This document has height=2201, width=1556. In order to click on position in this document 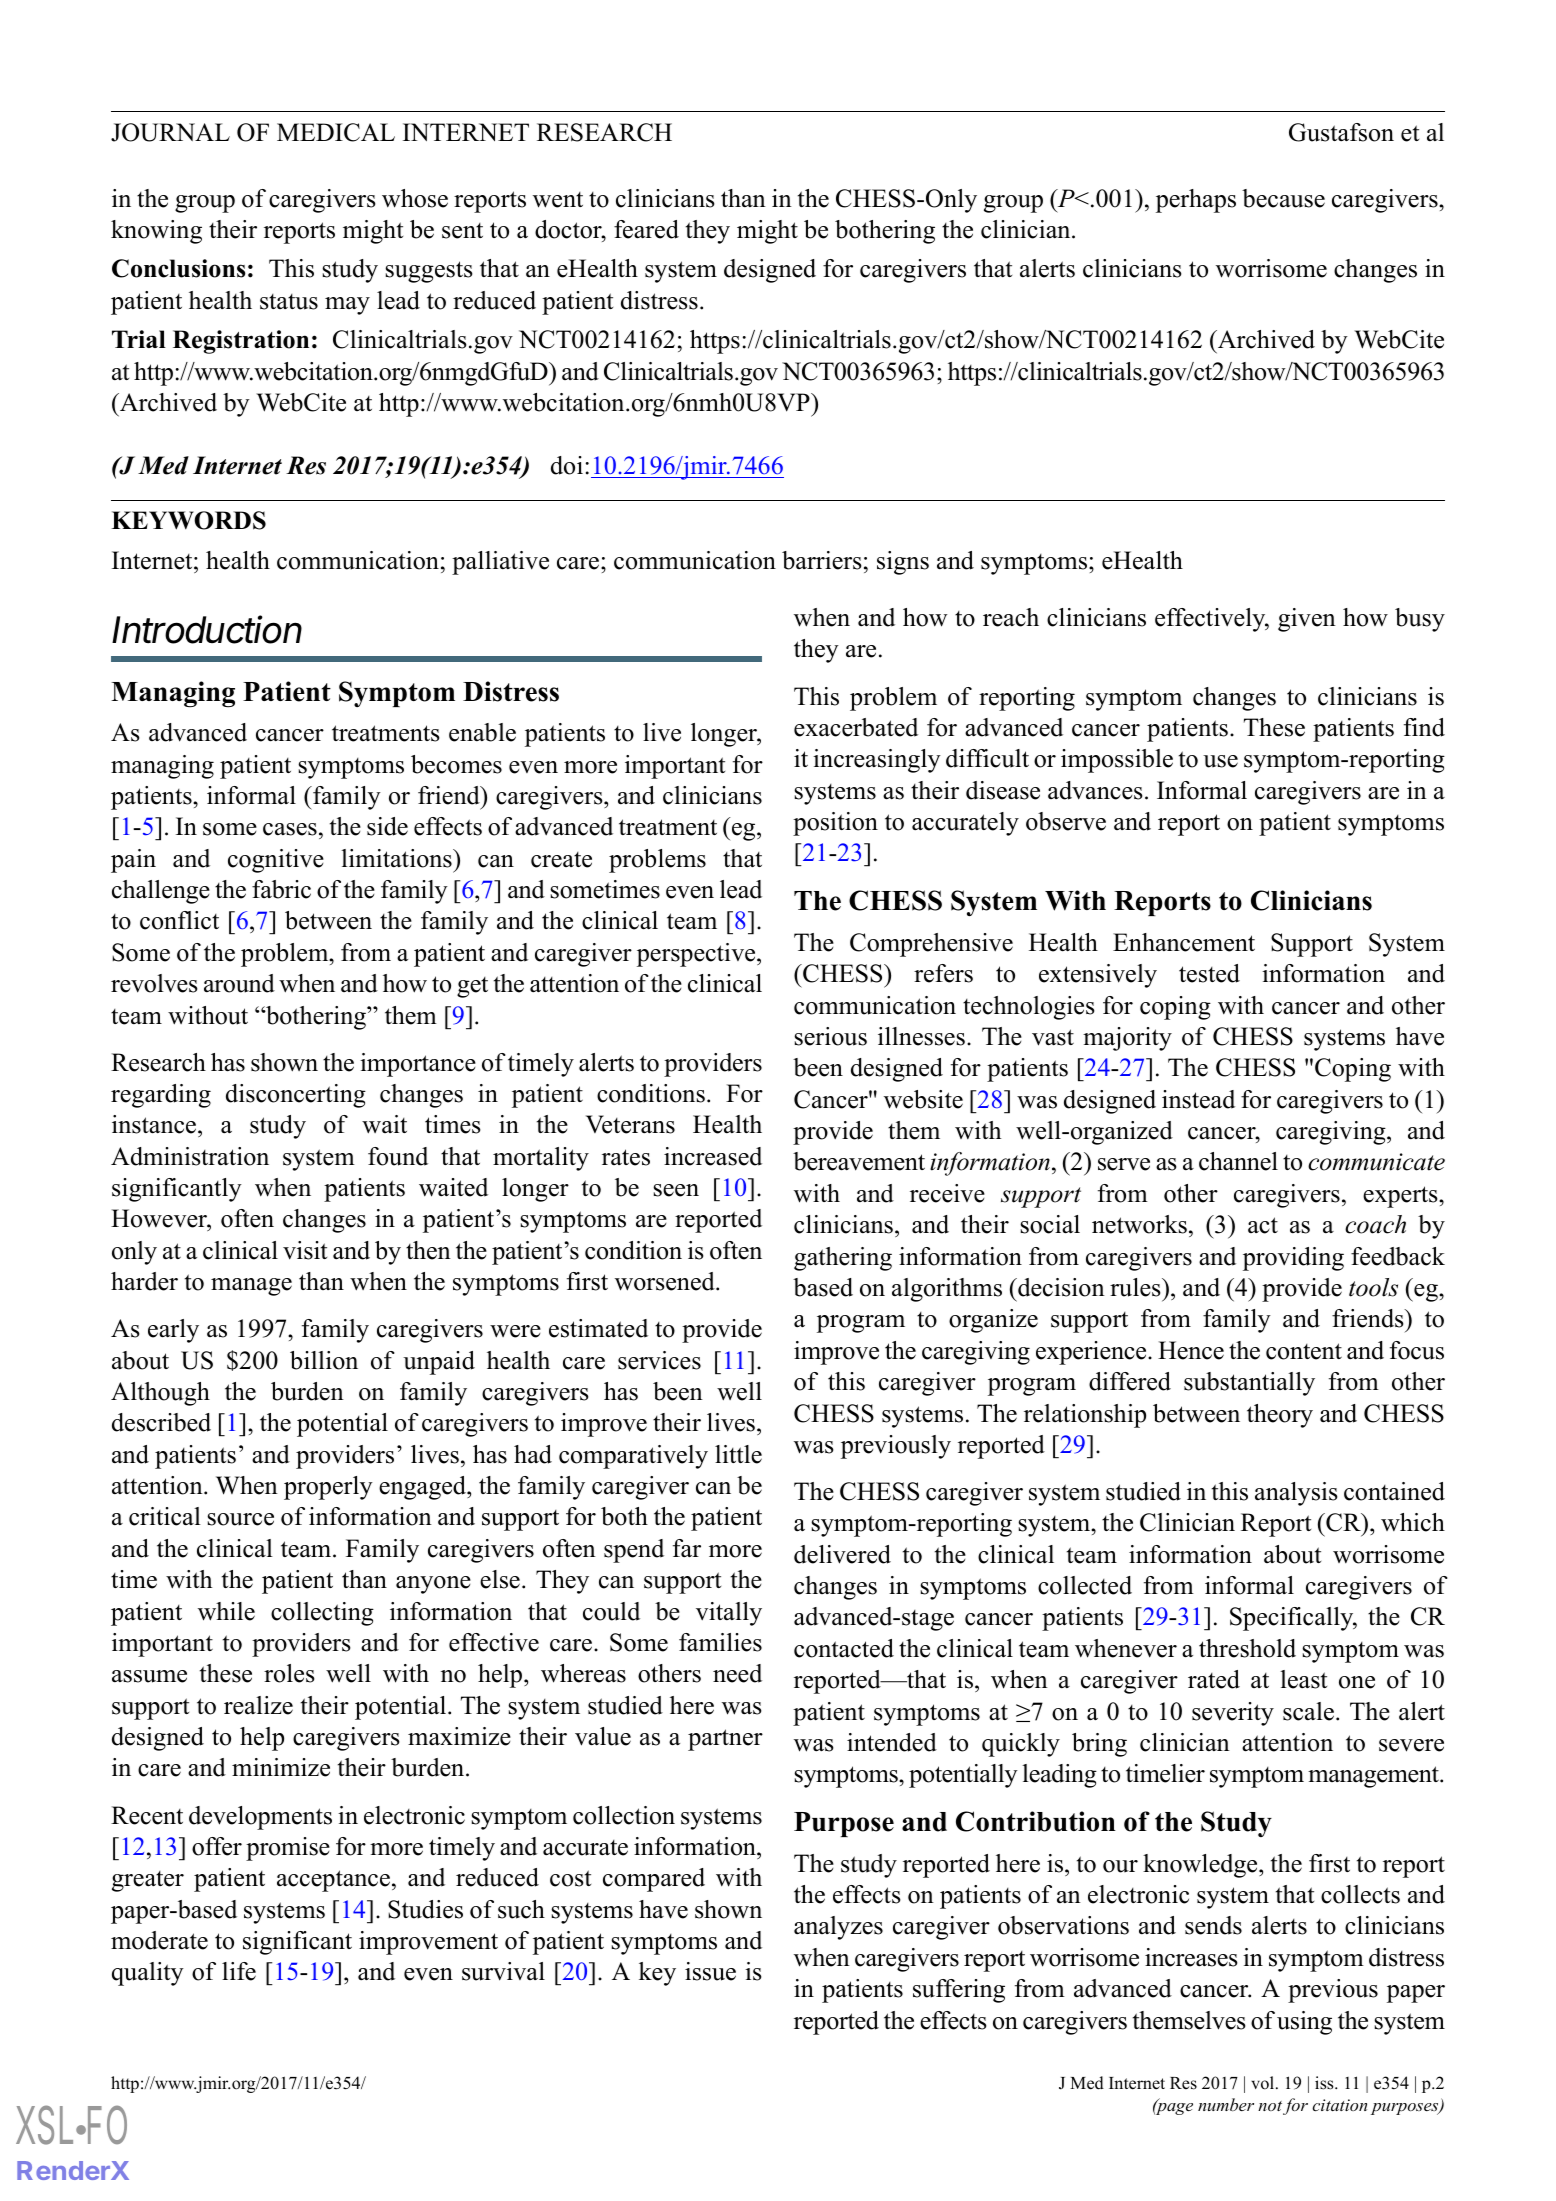, I will do `click(835, 824)`.
